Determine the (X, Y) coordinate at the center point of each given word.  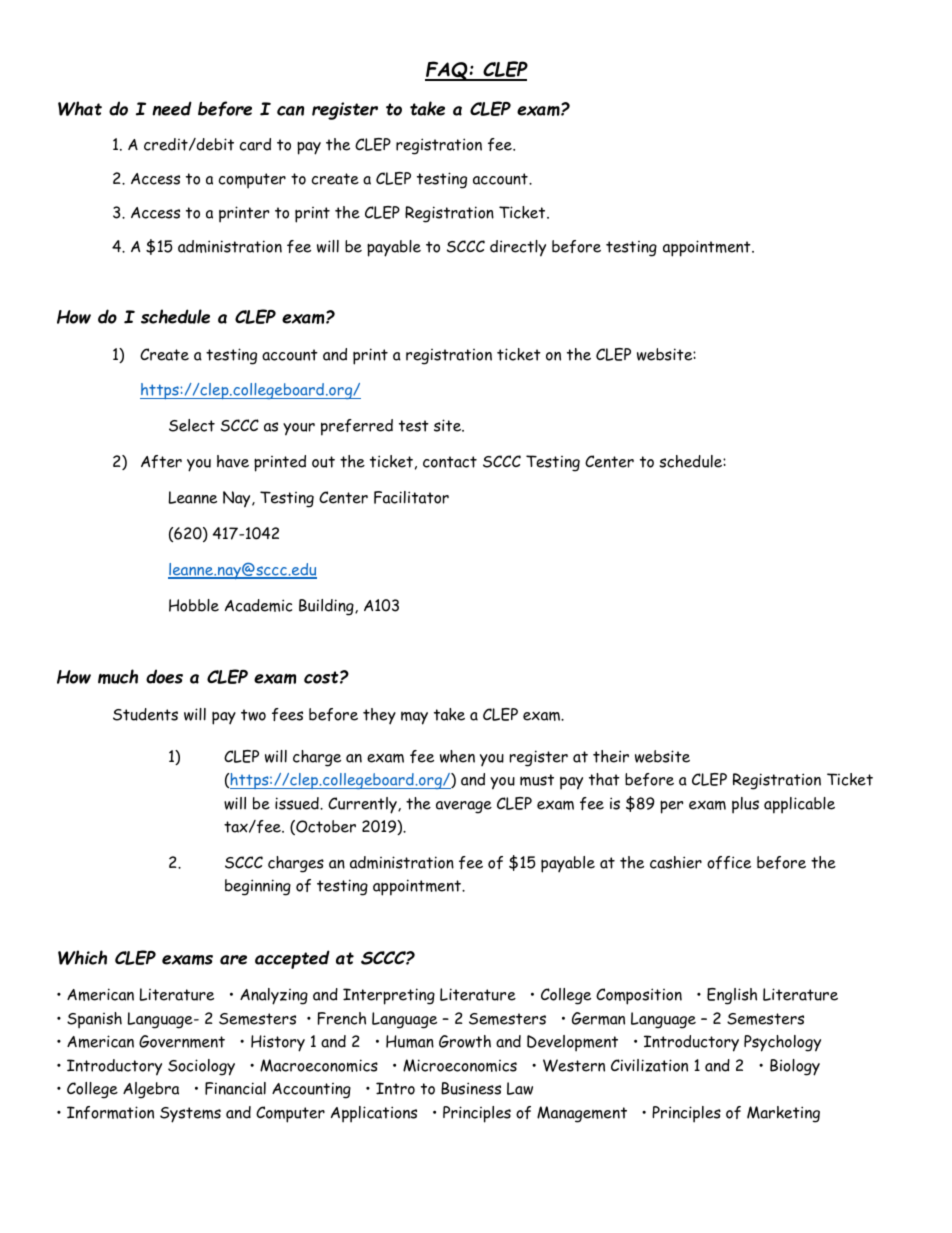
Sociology (201, 1067)
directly (518, 248)
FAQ (447, 71)
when (457, 756)
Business (471, 1088)
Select (192, 425)
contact (450, 462)
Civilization (649, 1065)
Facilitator (411, 497)
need (172, 108)
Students (145, 714)
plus (745, 805)
